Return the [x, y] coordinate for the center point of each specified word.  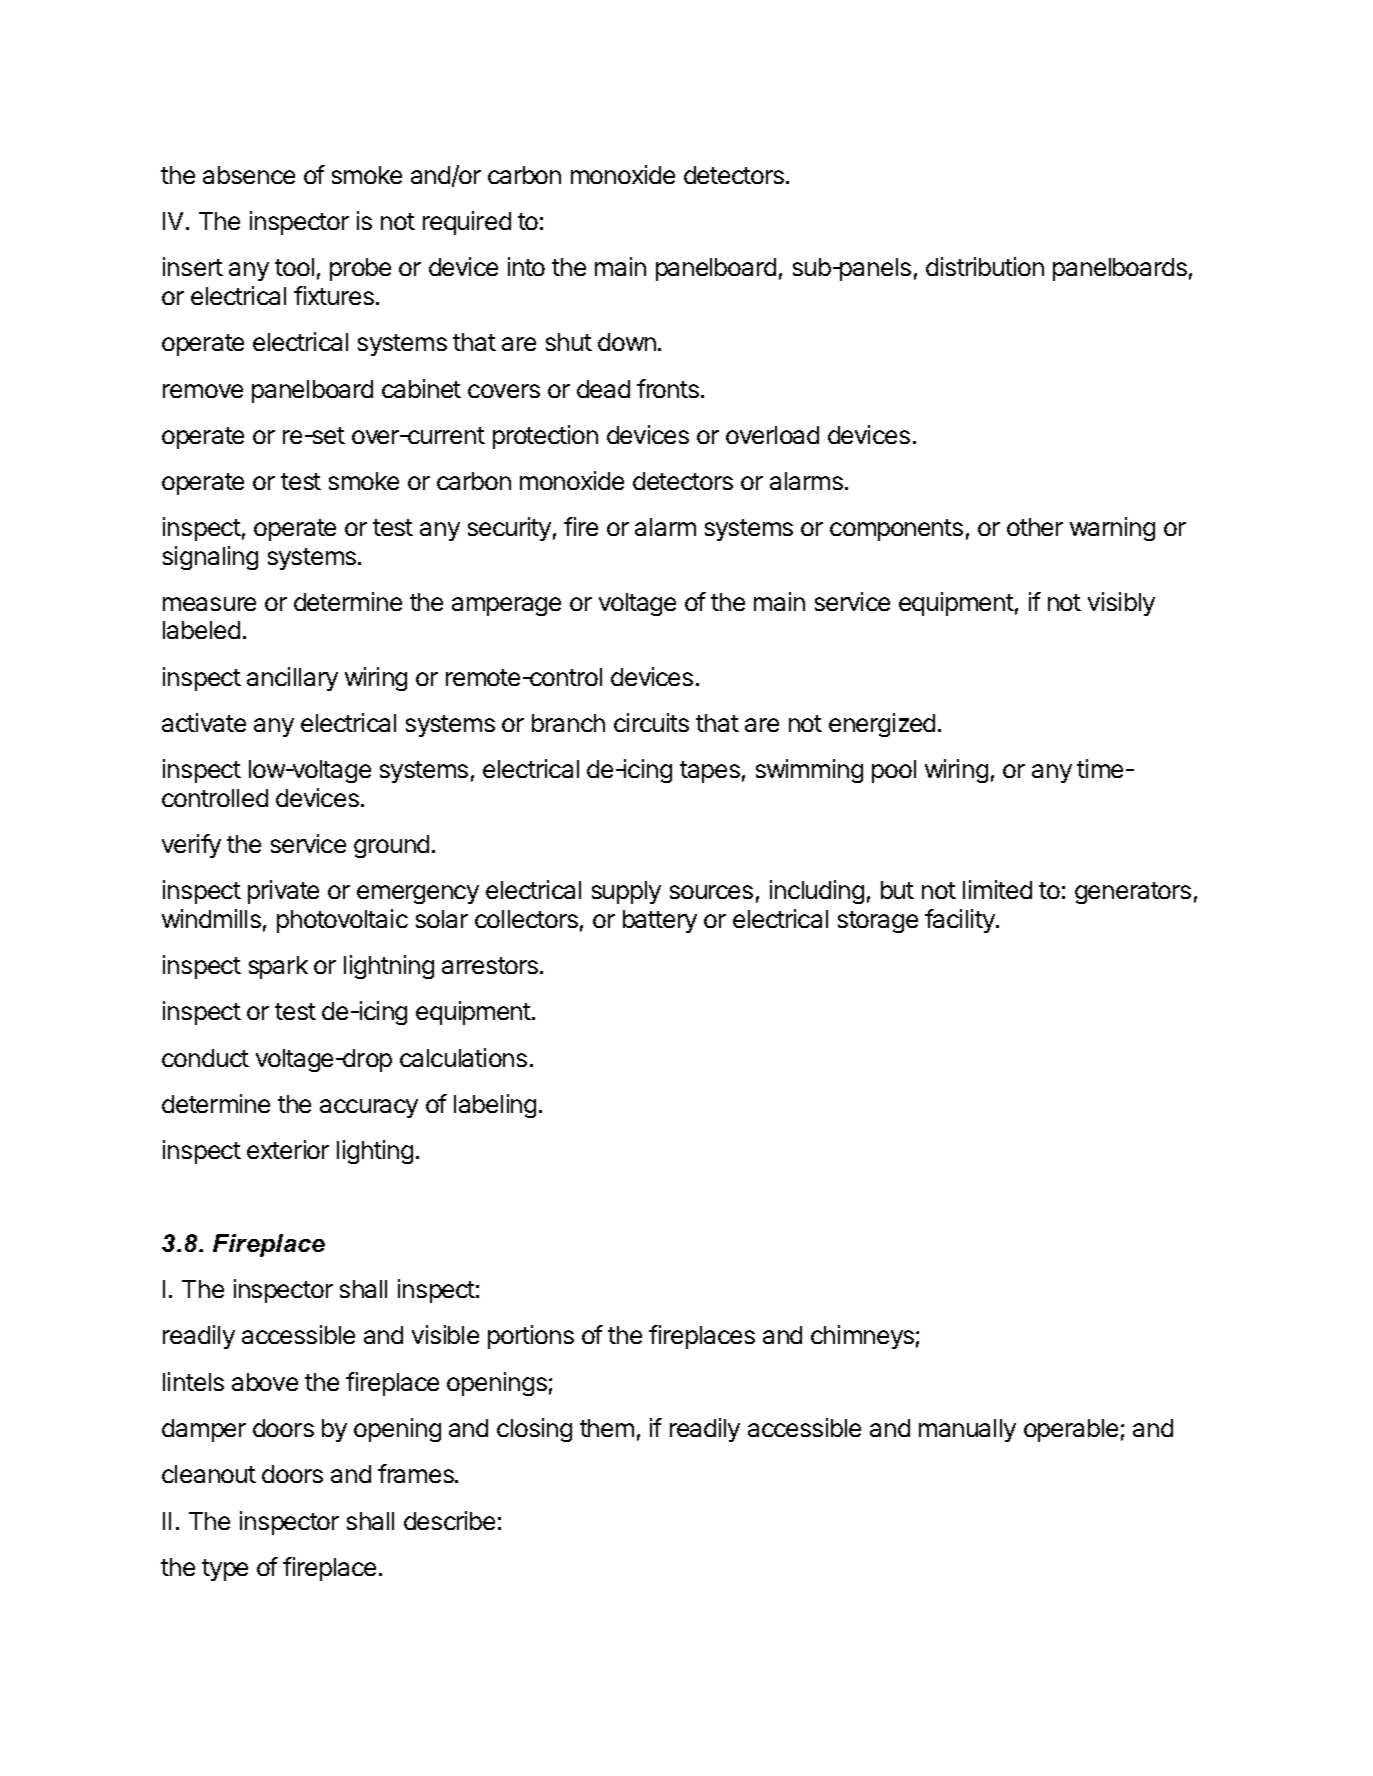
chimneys [862, 1337]
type [225, 1570]
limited [997, 889]
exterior [288, 1149]
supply [626, 892]
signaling [210, 558]
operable [1071, 1430]
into [526, 266]
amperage [506, 606]
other [1035, 527]
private [283, 892]
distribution [985, 266]
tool [294, 267]
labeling [495, 1106]
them [607, 1428]
